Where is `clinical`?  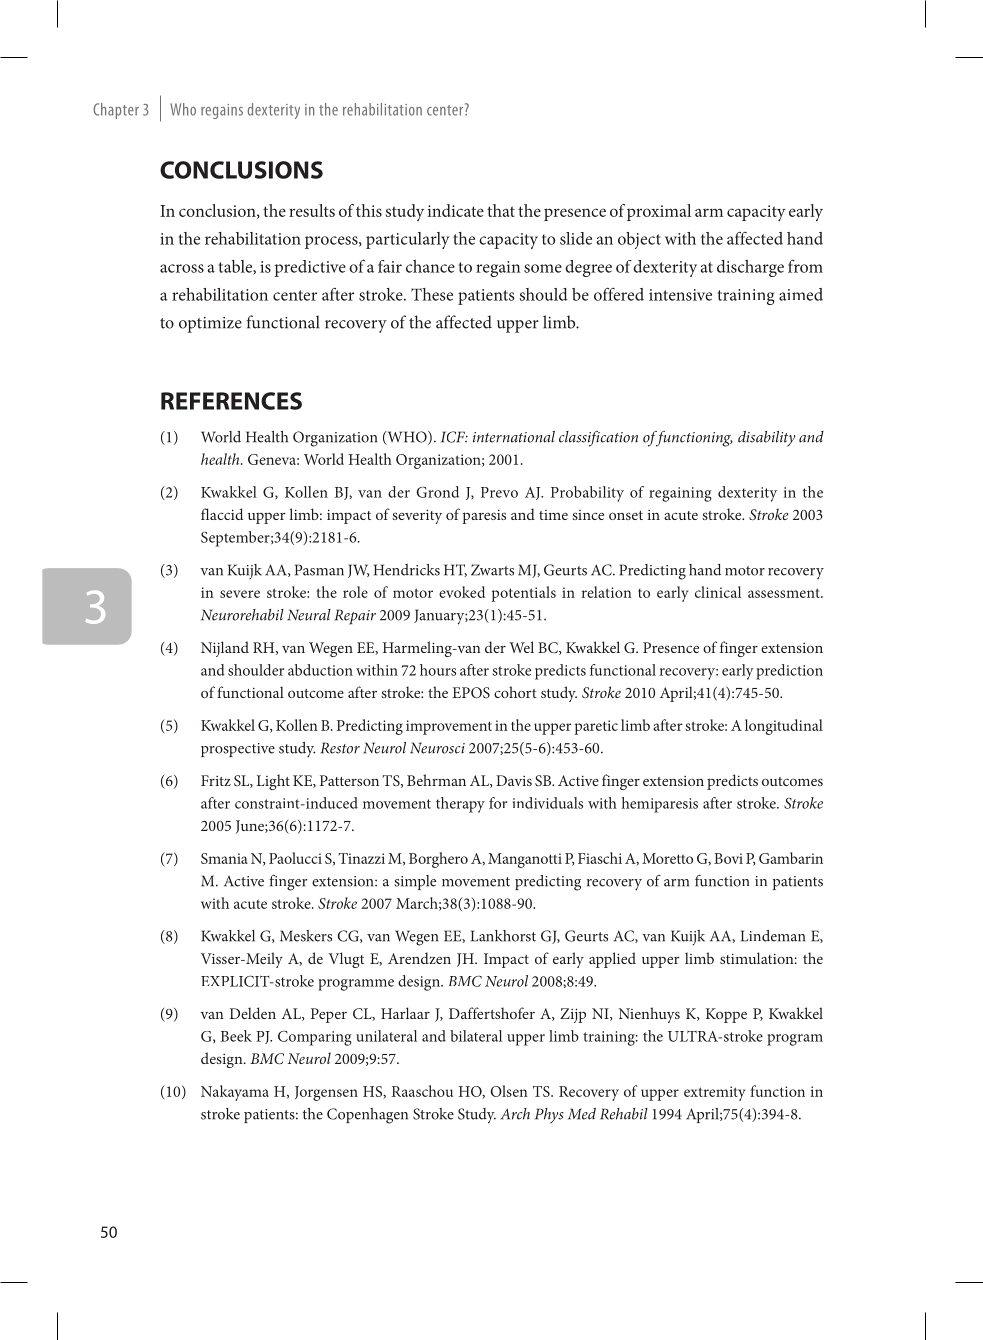 clinical is located at coordinates (718, 592).
